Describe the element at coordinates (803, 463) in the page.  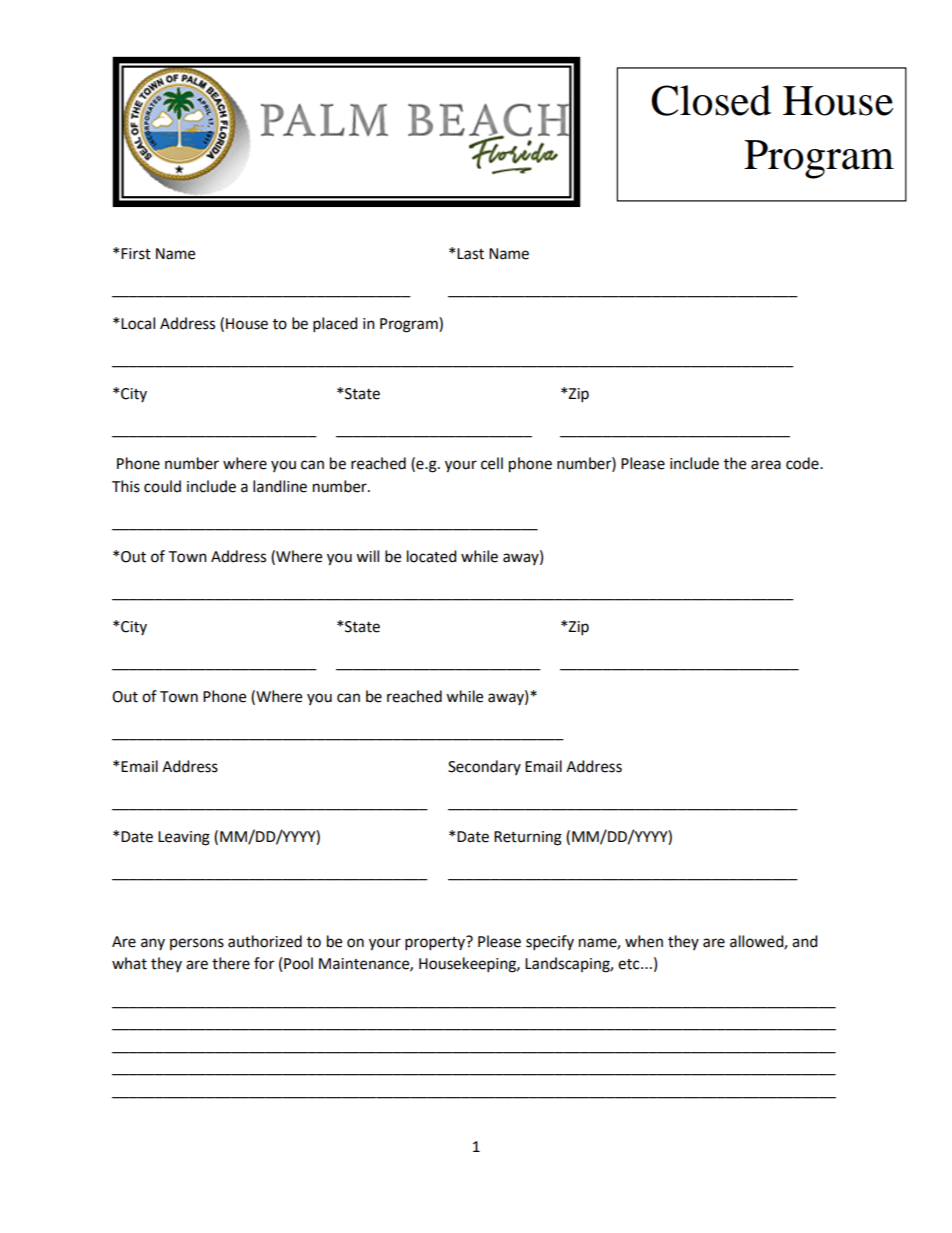
I see `code` at that location.
